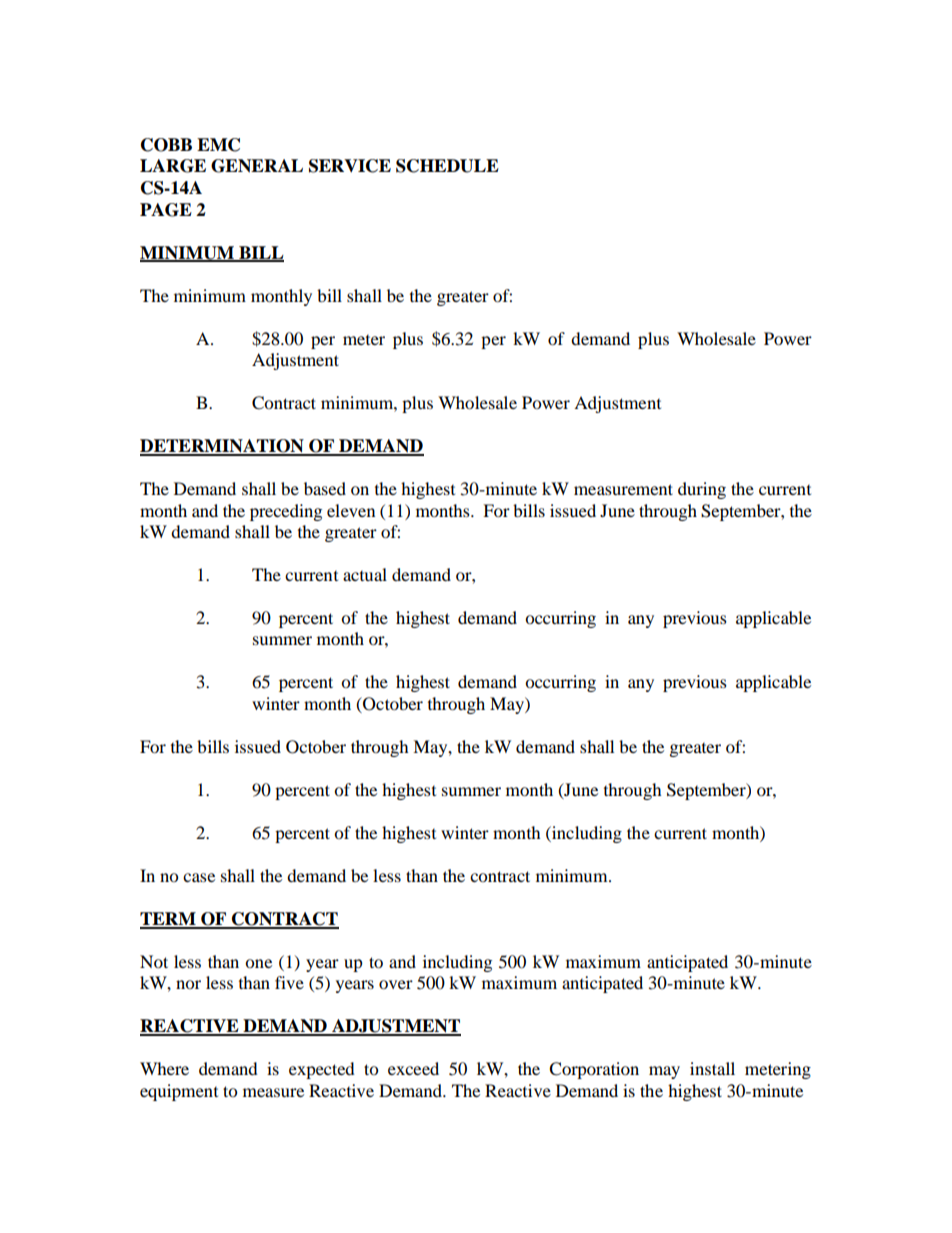 This page has width=952, height=1233. What do you see at coordinates (702, 490) in the page?
I see `during` at bounding box center [702, 490].
